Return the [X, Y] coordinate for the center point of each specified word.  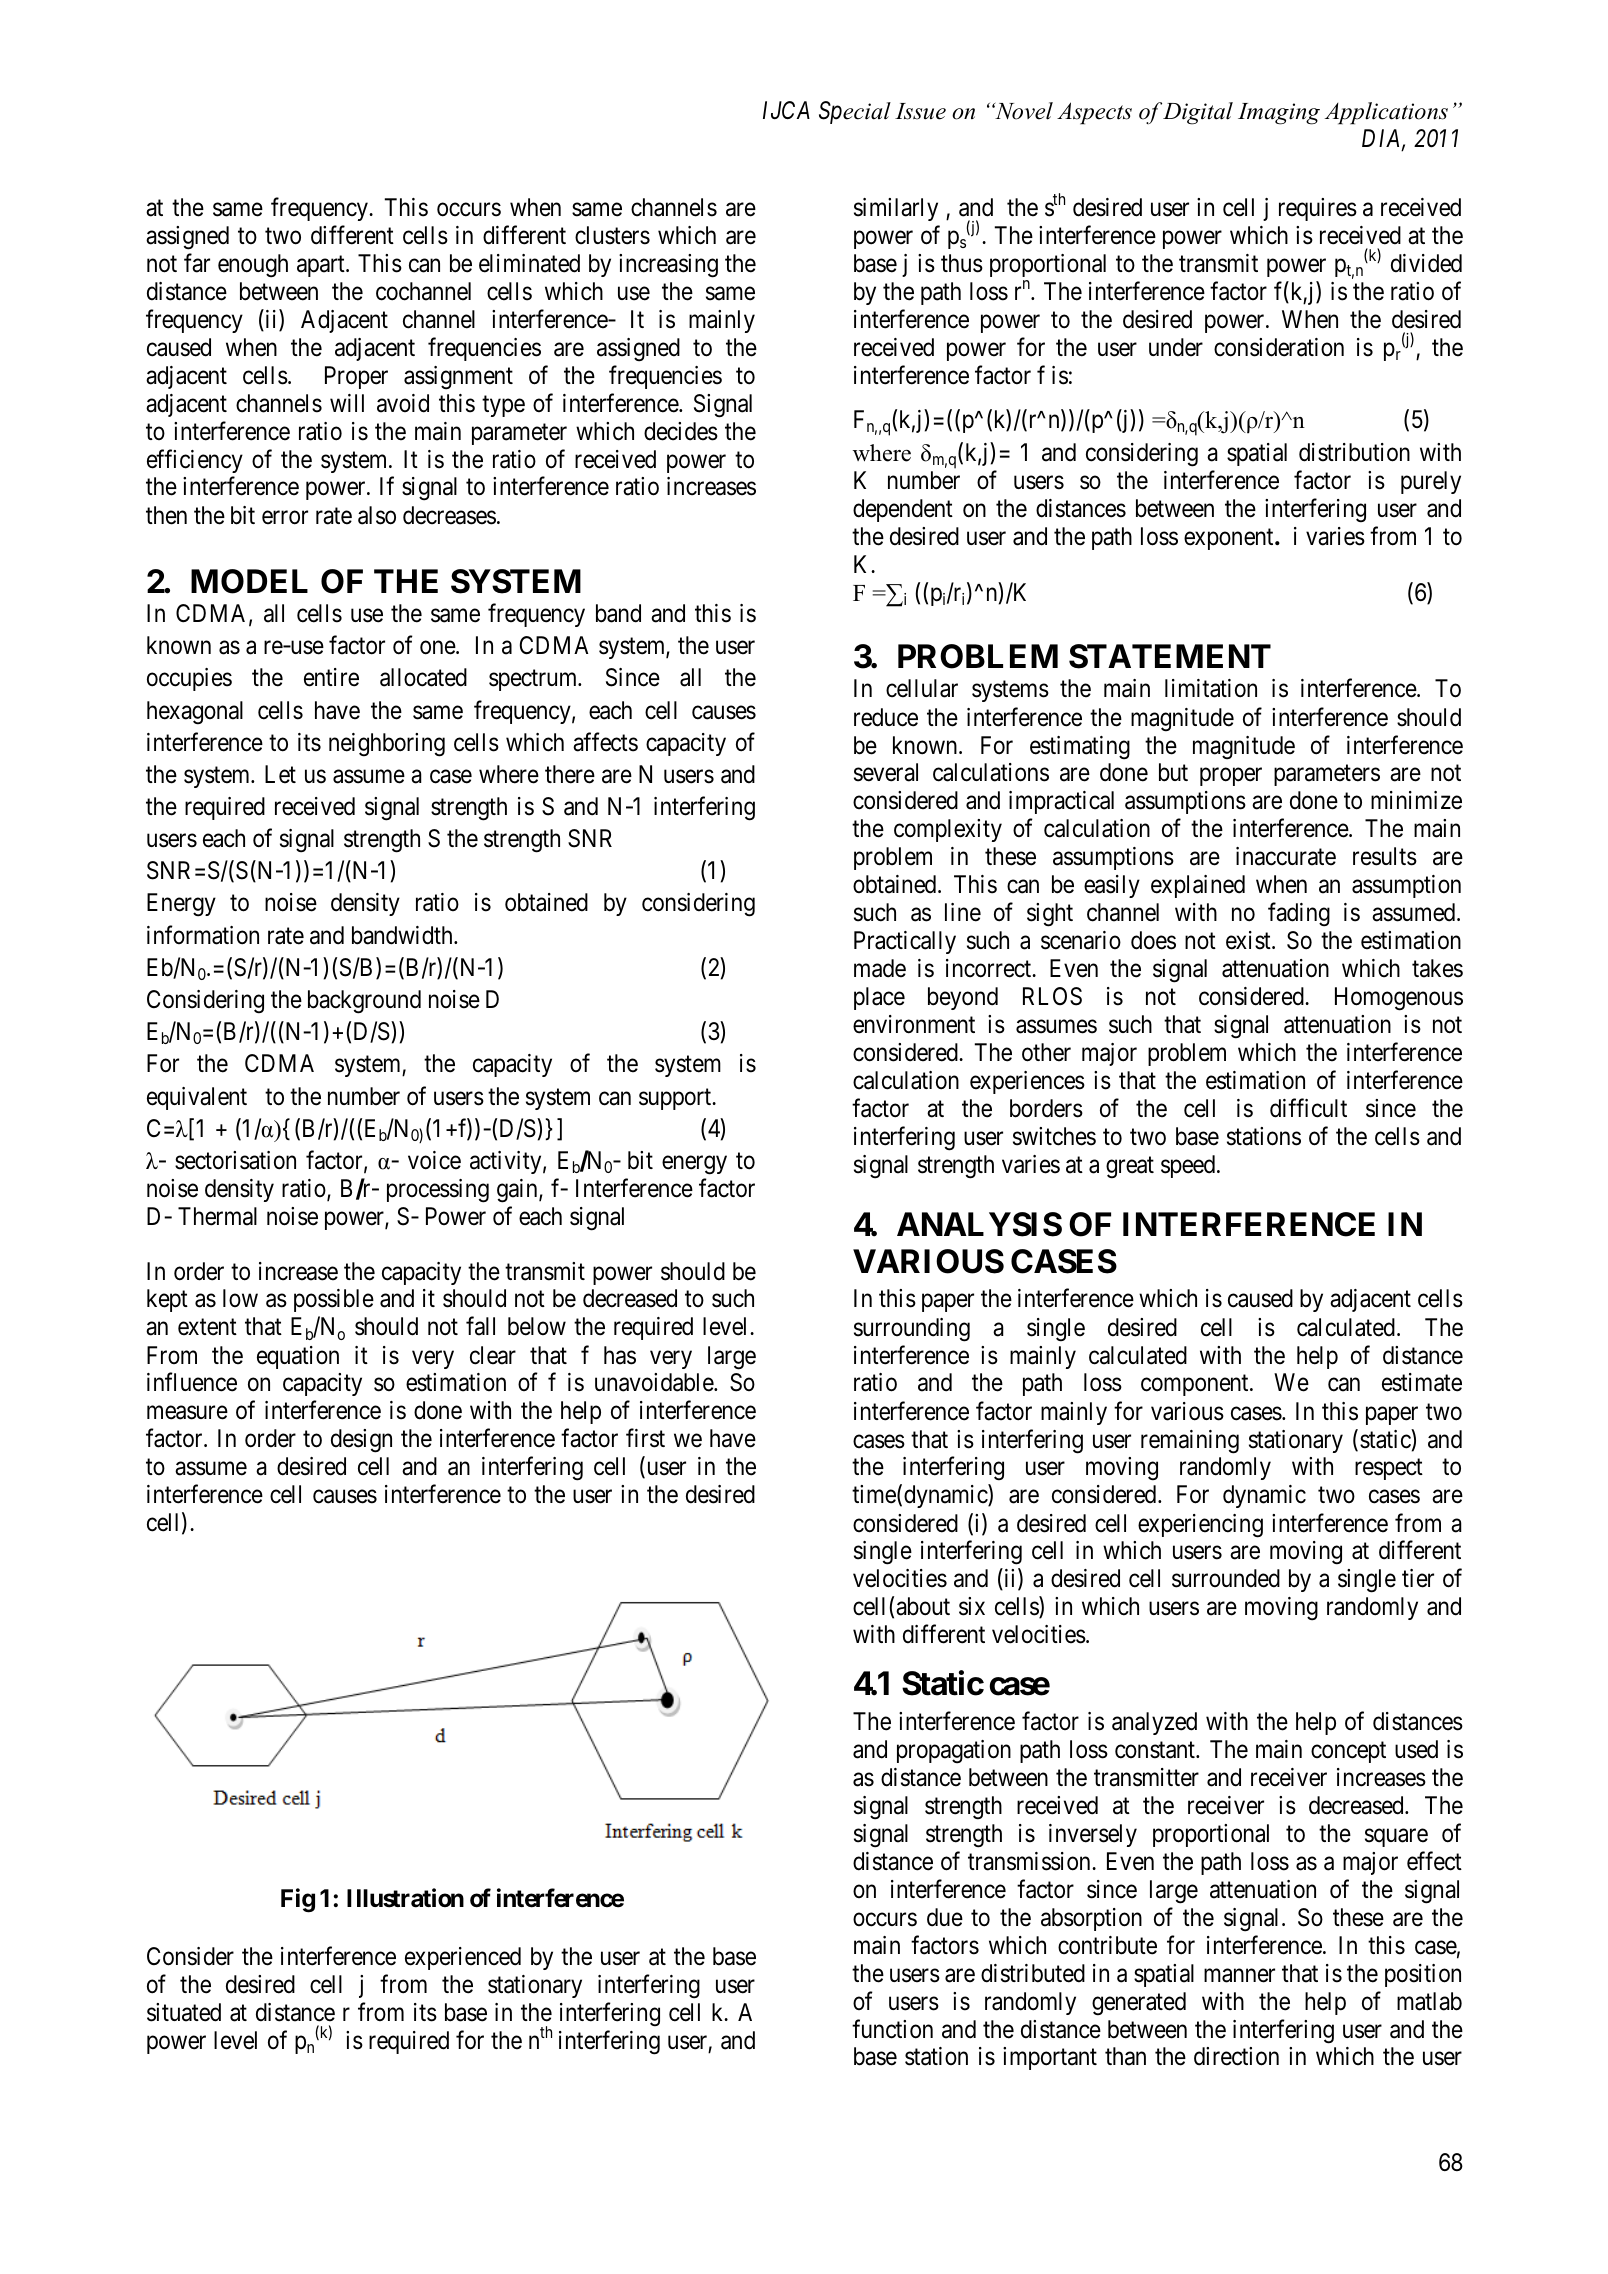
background [364, 1002]
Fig [298, 1900]
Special [855, 112]
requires [1318, 209]
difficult [1308, 1108]
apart [322, 266]
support [676, 1099]
